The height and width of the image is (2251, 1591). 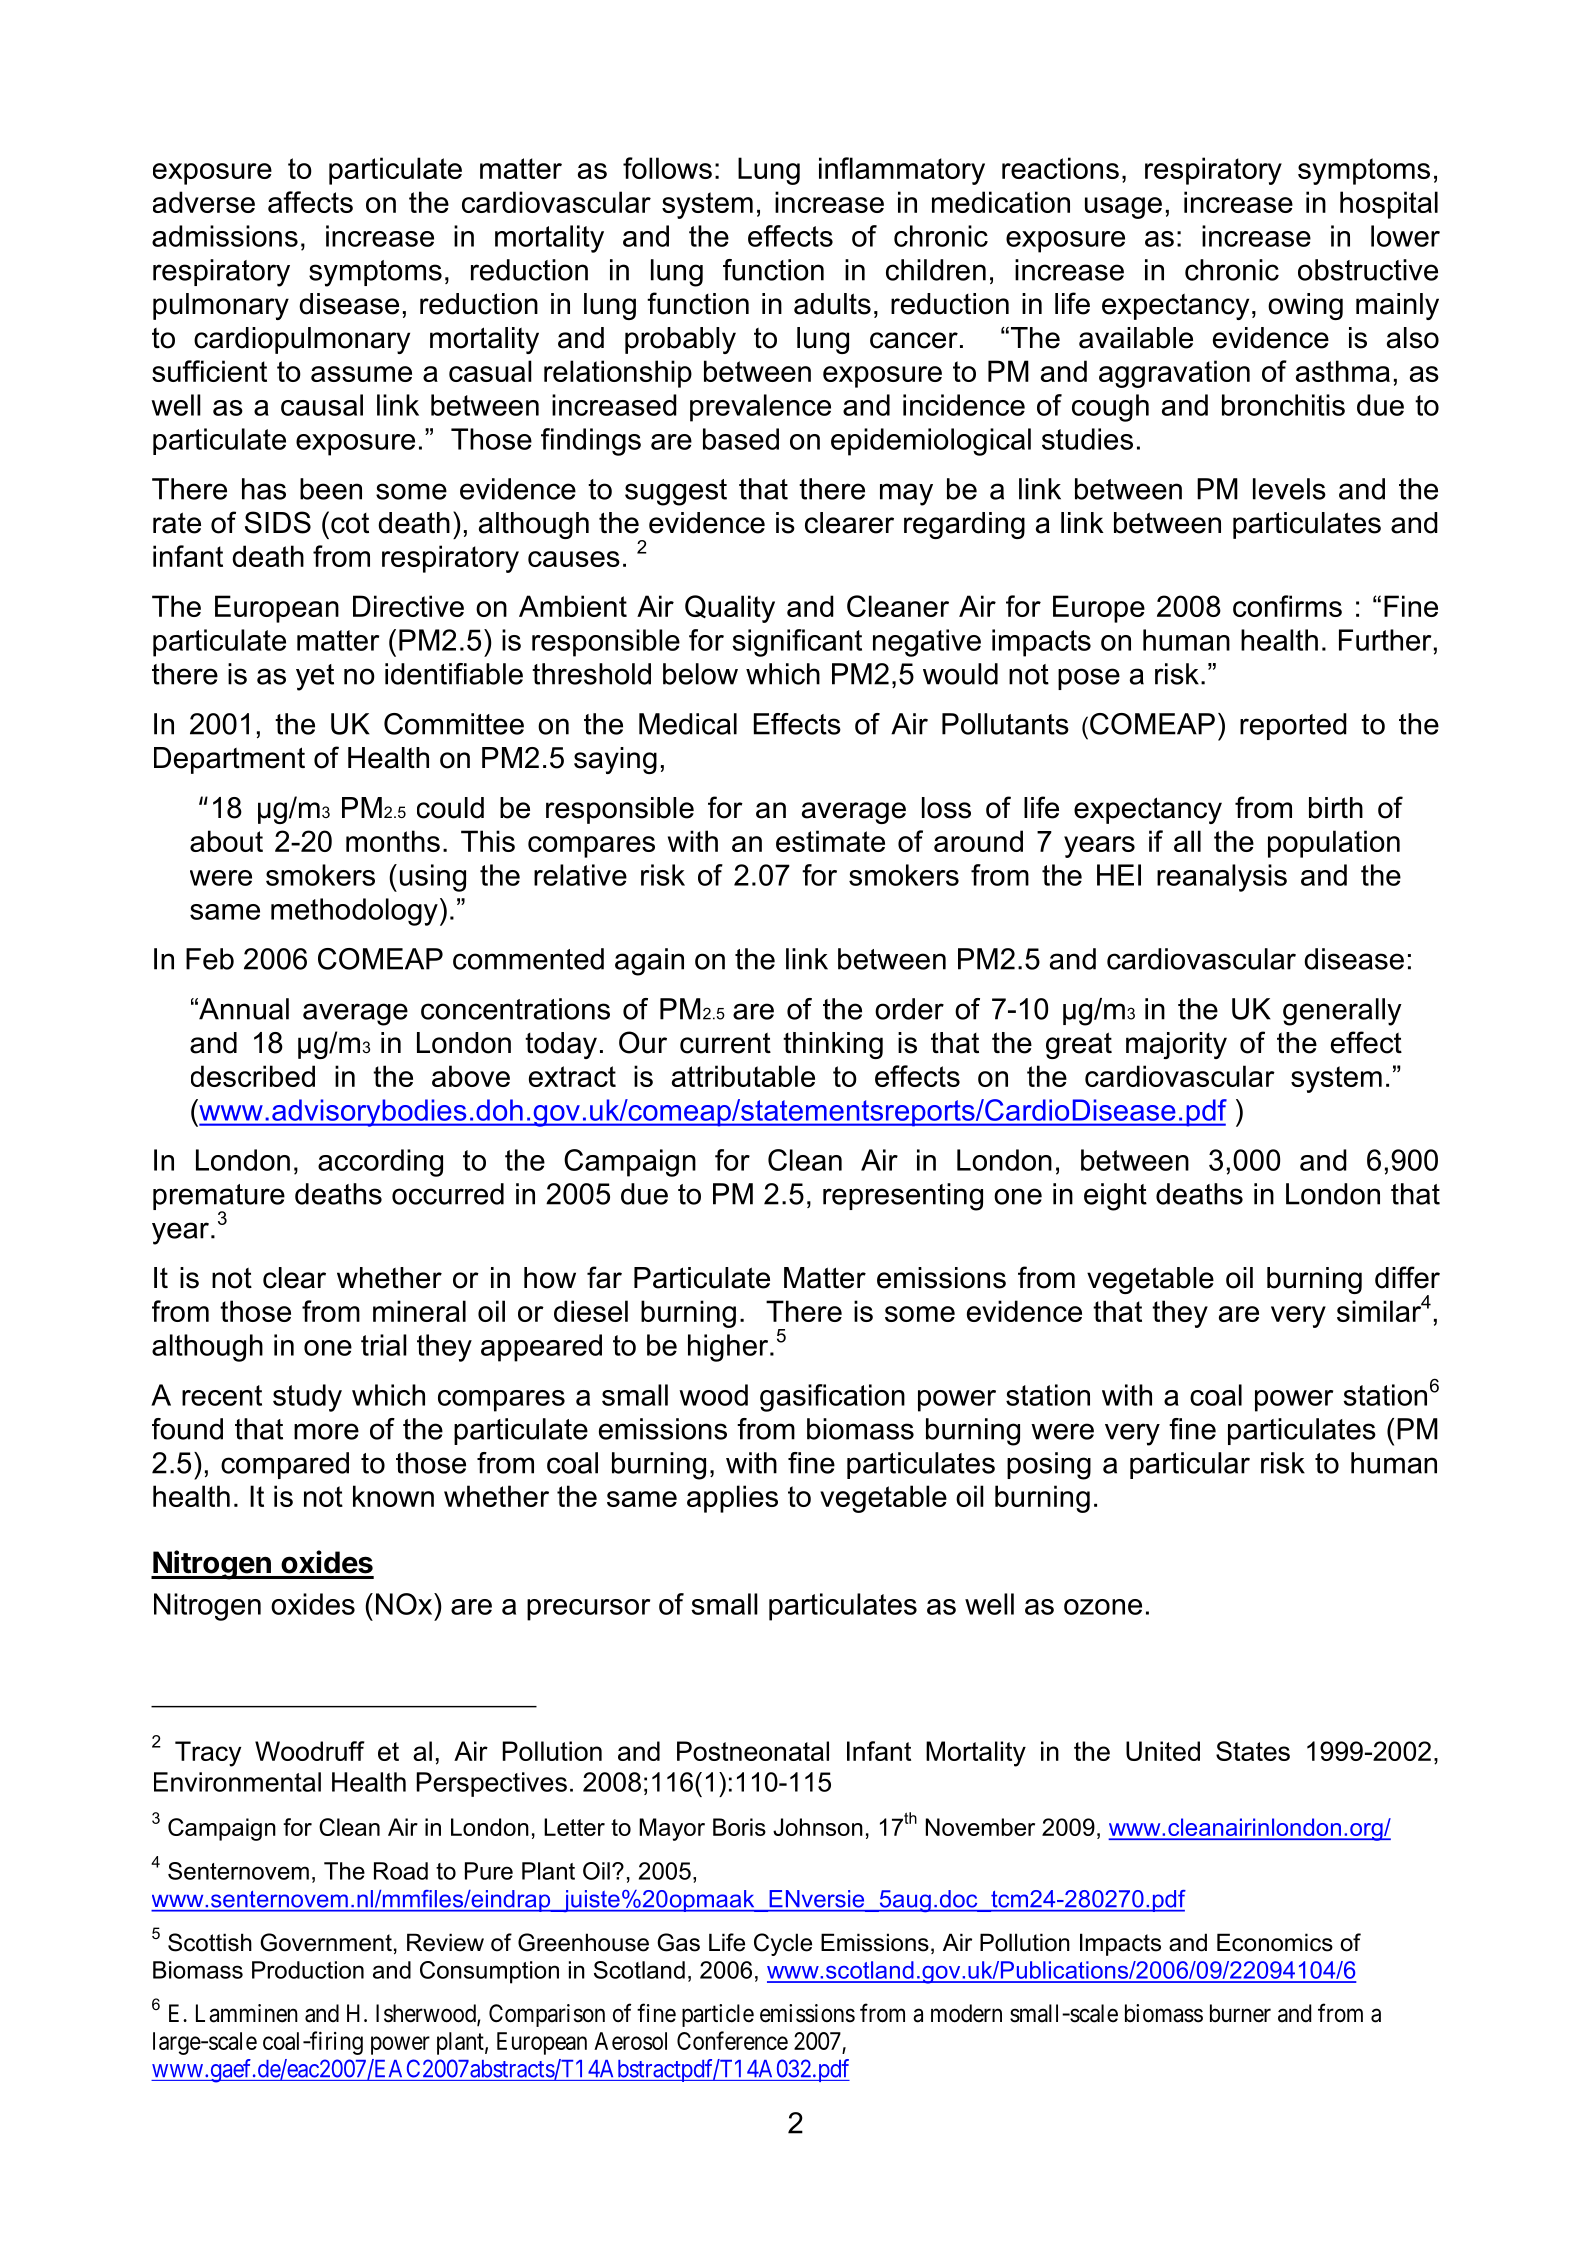 I want to click on adults, so click(x=832, y=304).
